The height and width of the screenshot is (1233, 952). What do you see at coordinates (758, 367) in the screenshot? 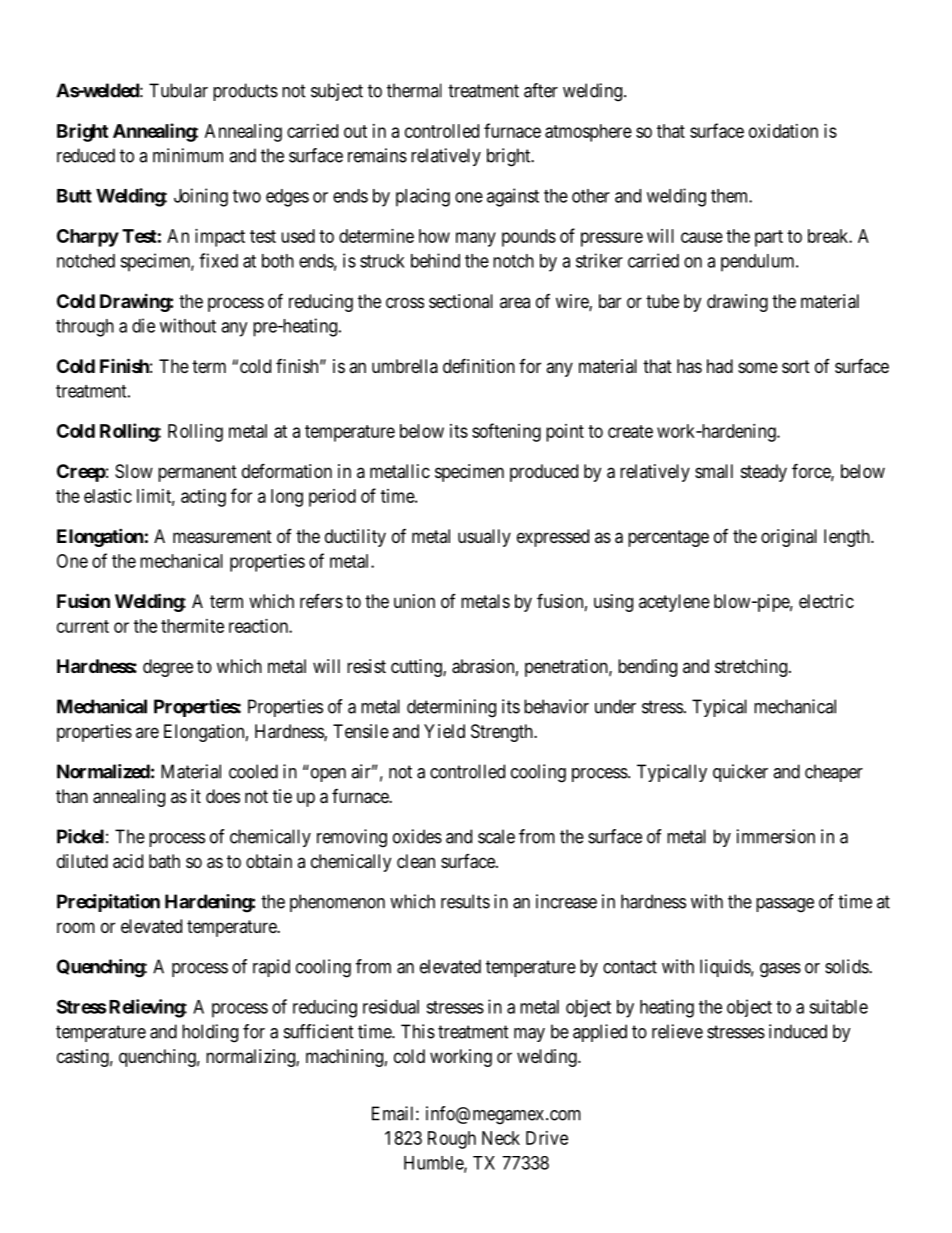
I see `some` at bounding box center [758, 367].
